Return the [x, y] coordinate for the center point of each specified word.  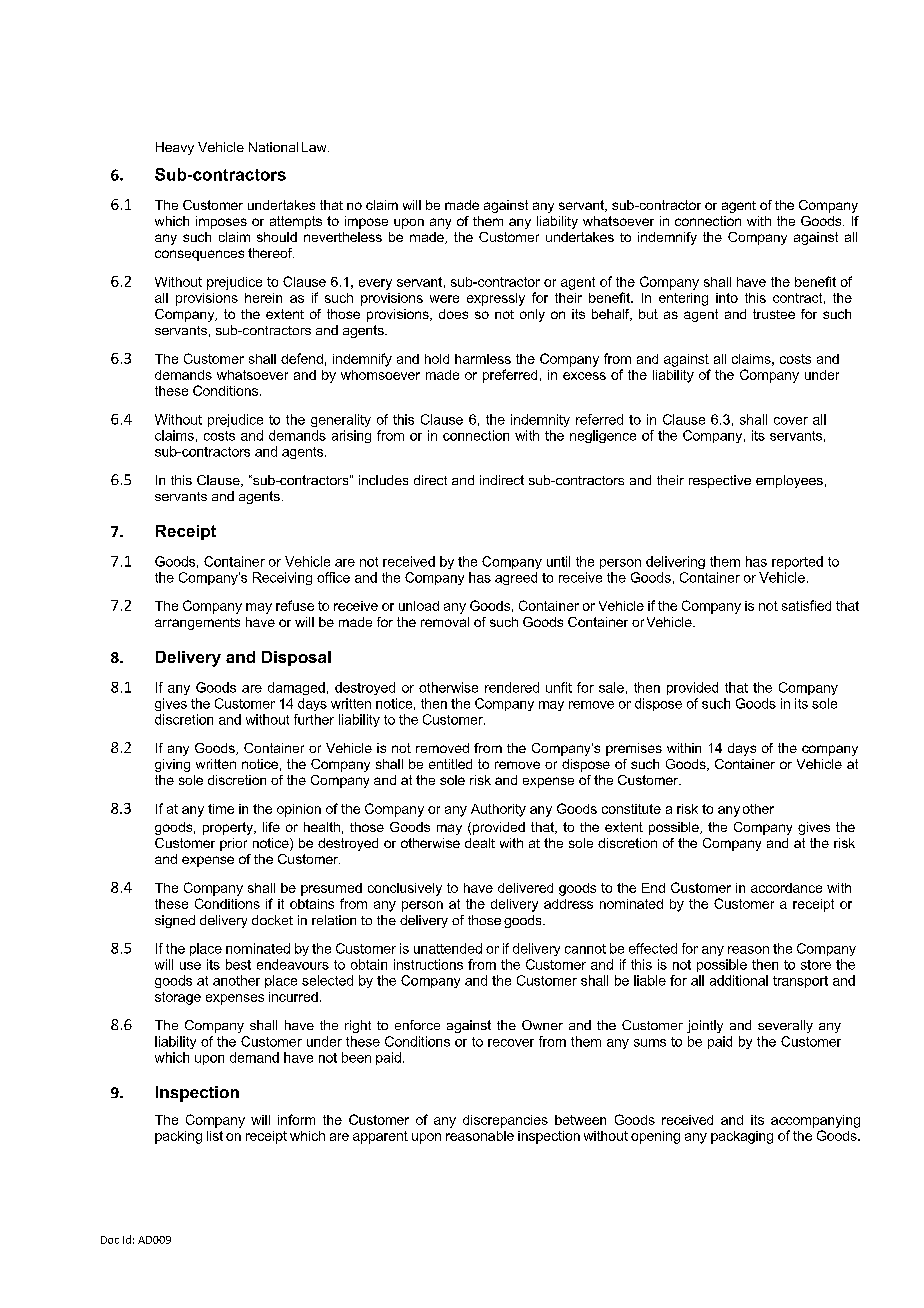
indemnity [540, 420]
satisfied [806, 605]
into [727, 298]
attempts [296, 222]
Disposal [296, 658]
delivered [525, 888]
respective [720, 481]
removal [445, 622]
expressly [496, 299]
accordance [786, 888]
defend [302, 358]
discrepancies [505, 1121]
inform [296, 1119]
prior [233, 844]
